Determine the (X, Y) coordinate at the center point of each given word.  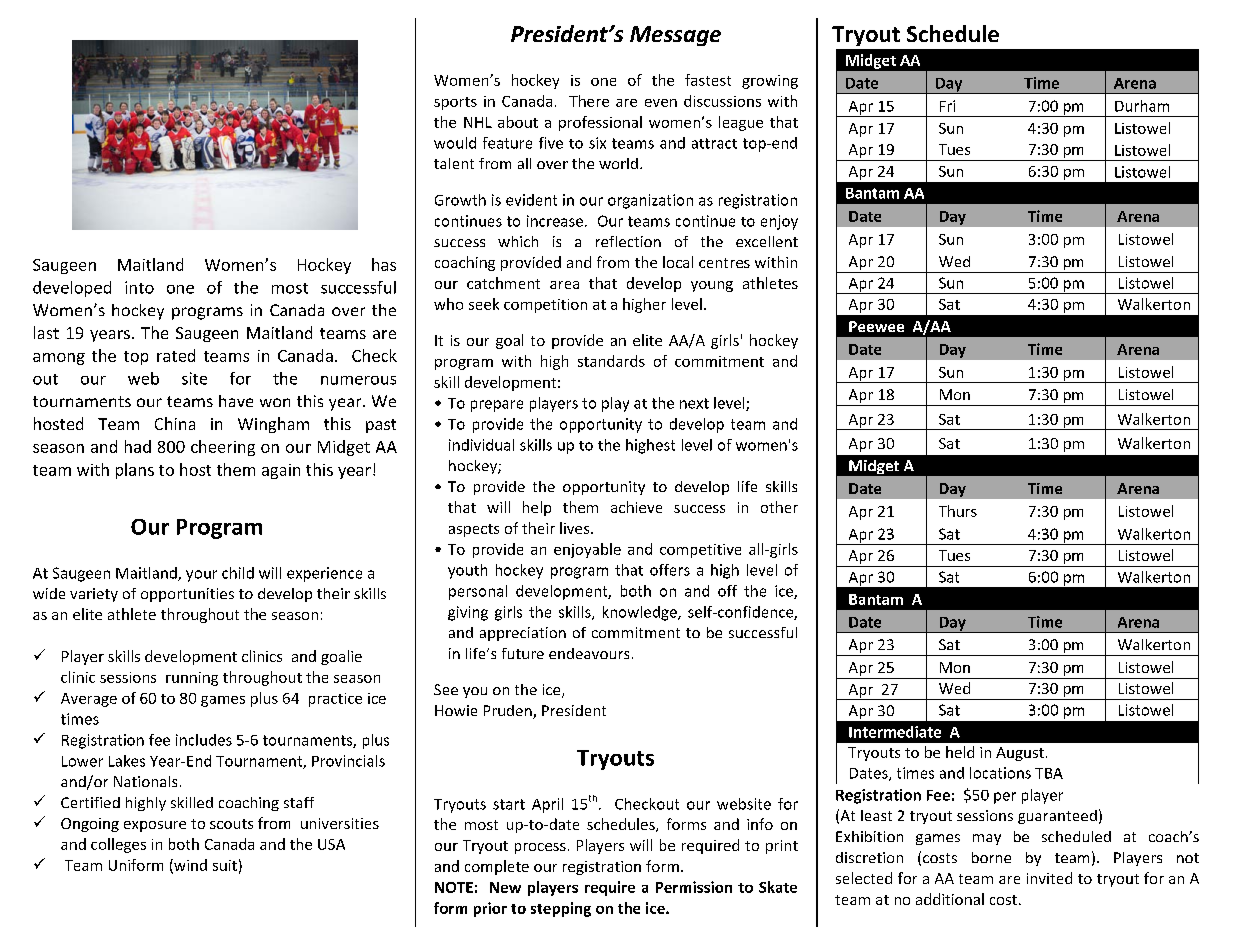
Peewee (876, 326)
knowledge (641, 613)
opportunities (187, 595)
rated (176, 355)
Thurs (958, 511)
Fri (947, 106)
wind (189, 866)
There (589, 101)
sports (455, 103)
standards (611, 361)
